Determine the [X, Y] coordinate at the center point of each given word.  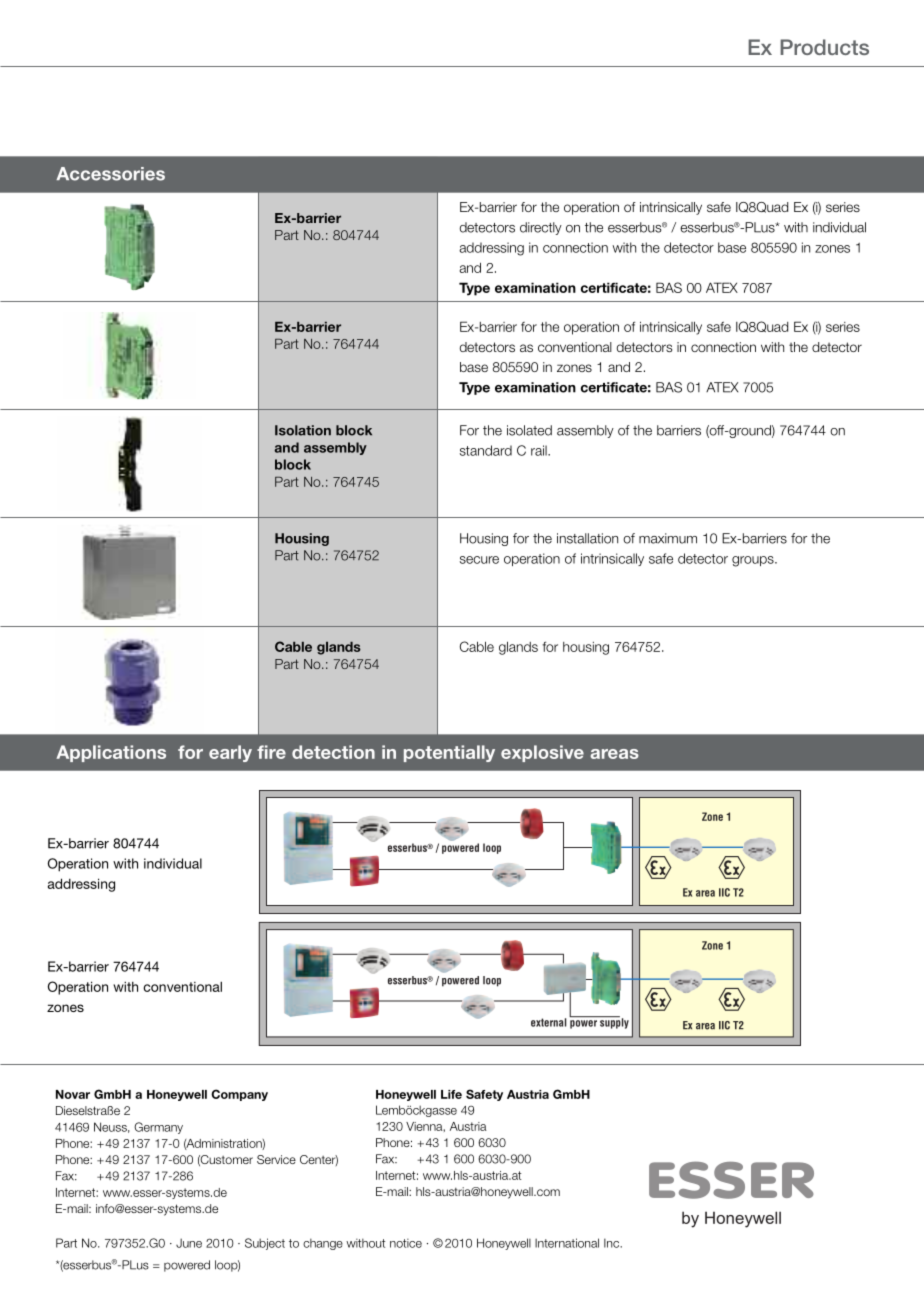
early [230, 753]
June [189, 1243]
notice [406, 1243]
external [549, 1022]
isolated [529, 430]
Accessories [110, 174]
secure [479, 560]
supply [613, 1022]
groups [754, 561]
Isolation [303, 430]
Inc [613, 1243]
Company [239, 1095]
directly [541, 228]
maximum [668, 538]
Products [824, 47]
